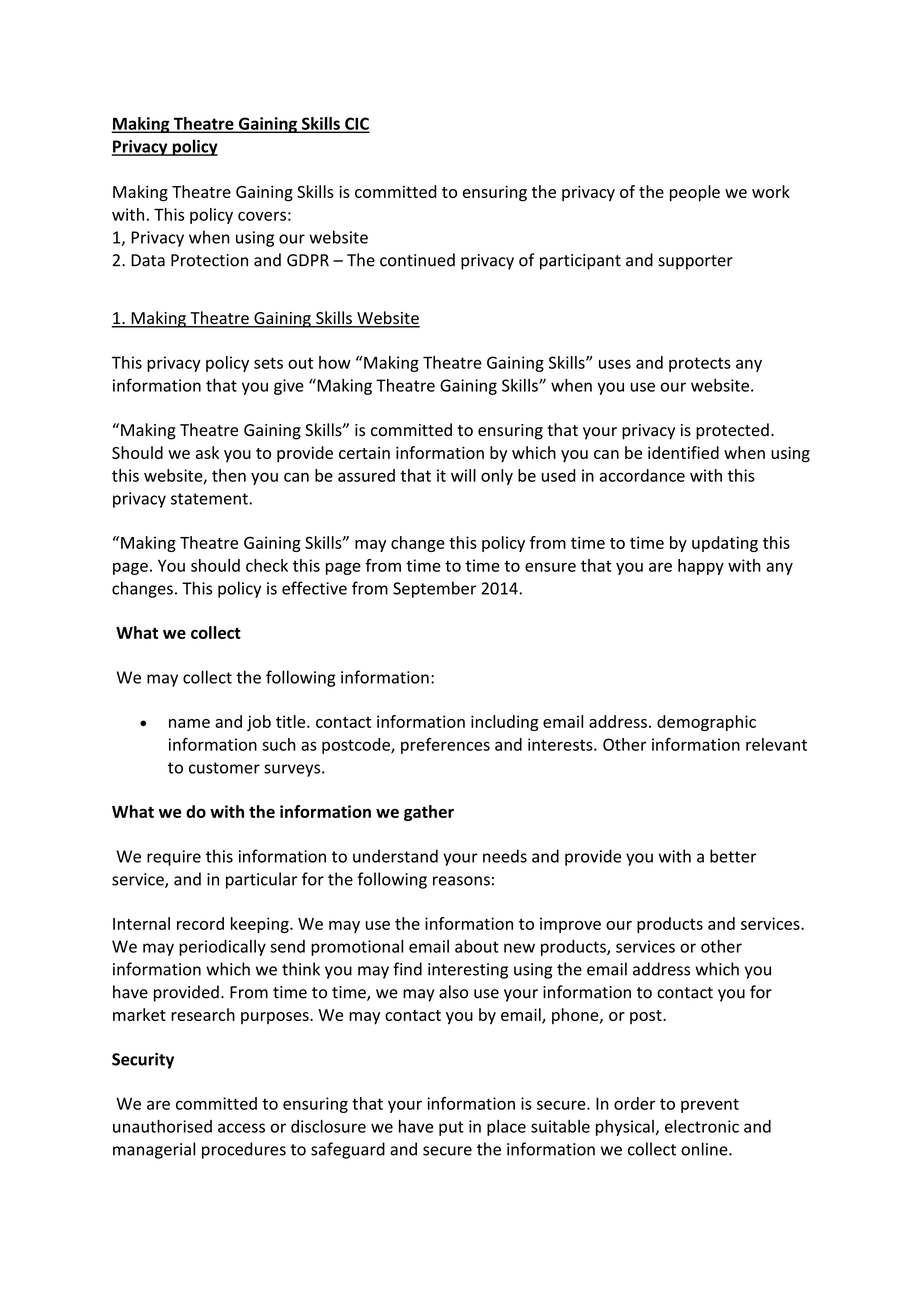 Image resolution: width=924 pixels, height=1308 pixels. I want to click on gather, so click(429, 813).
